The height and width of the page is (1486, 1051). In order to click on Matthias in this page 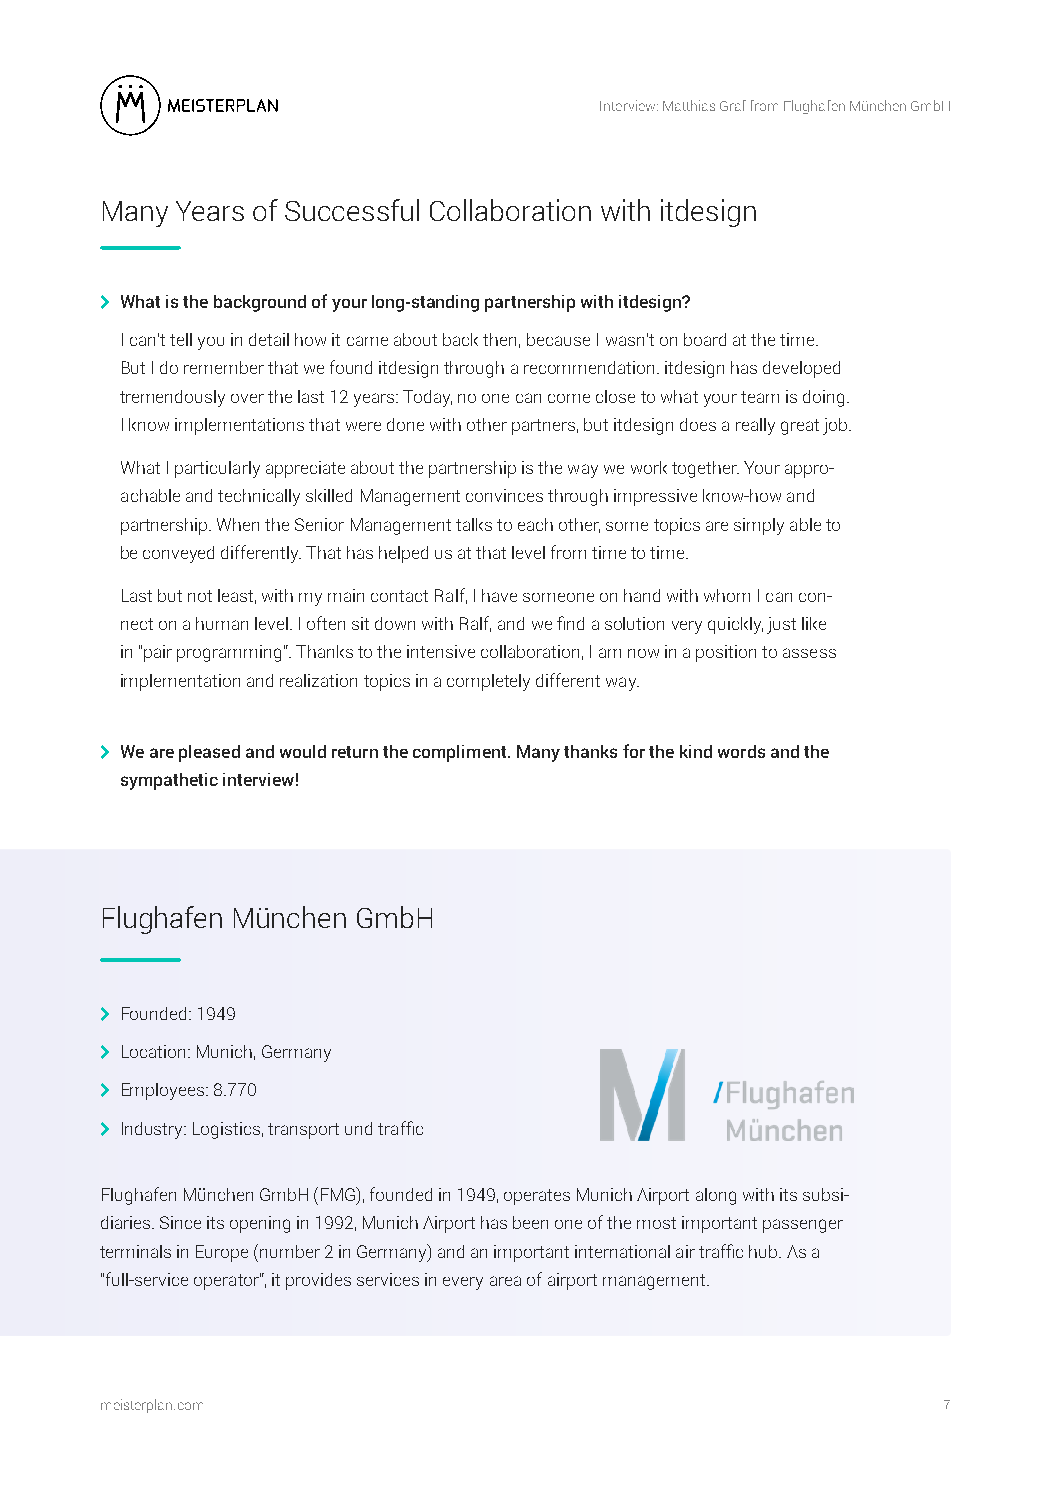, I will do `click(689, 105)`.
